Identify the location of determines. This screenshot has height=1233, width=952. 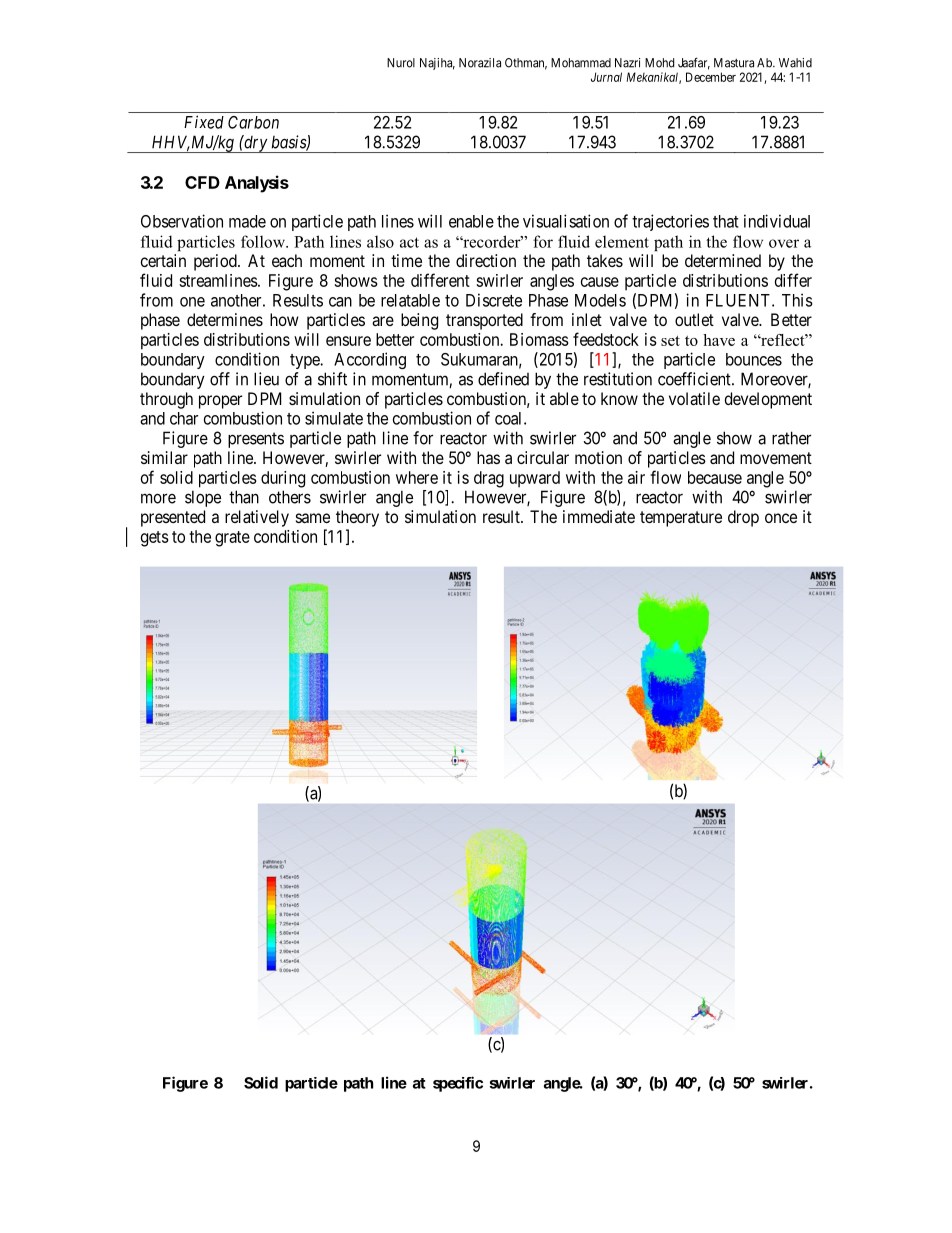
(225, 319).
